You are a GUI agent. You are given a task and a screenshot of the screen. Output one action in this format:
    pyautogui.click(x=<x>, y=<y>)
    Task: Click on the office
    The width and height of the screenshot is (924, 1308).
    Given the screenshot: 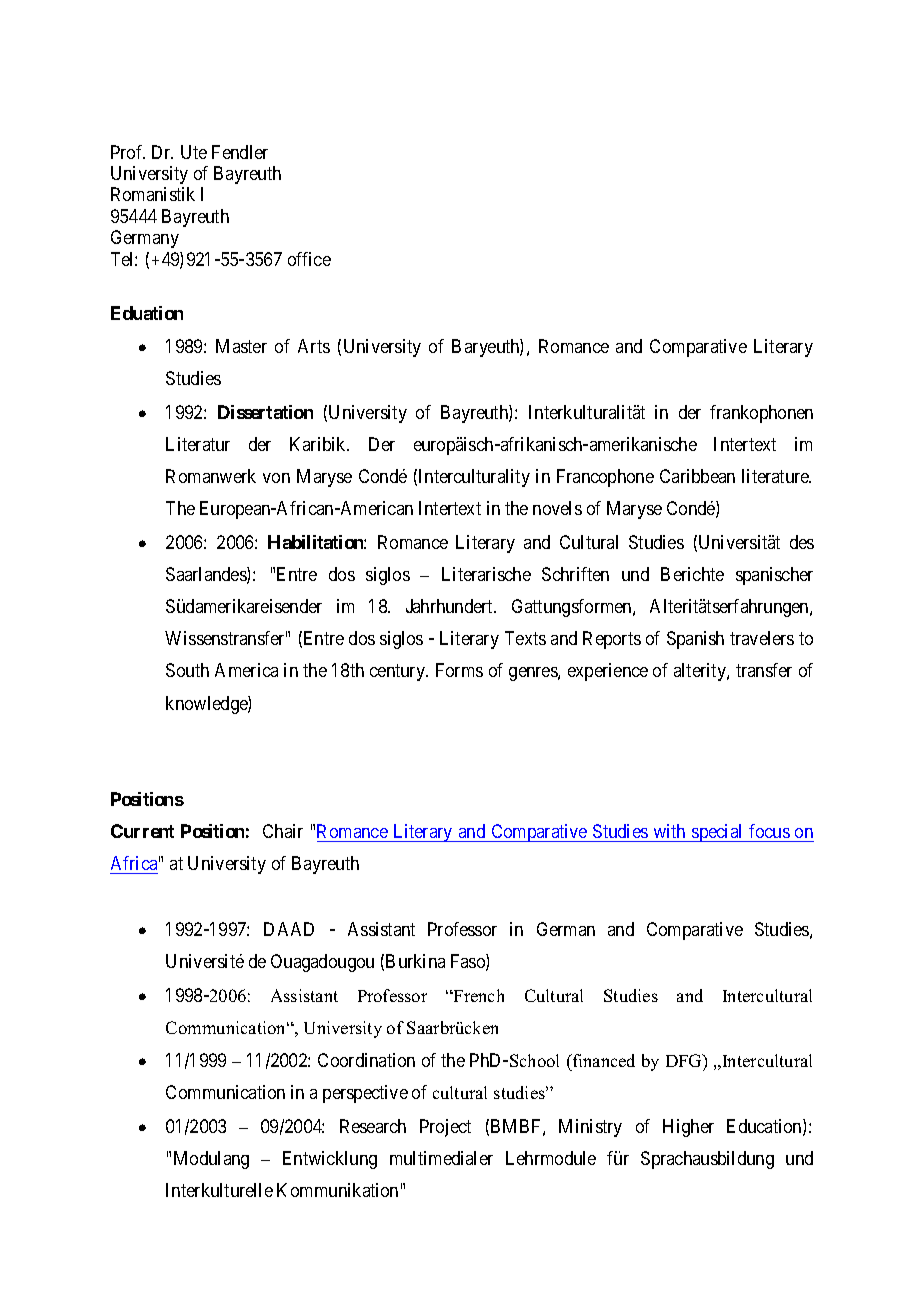 What is the action you would take?
    pyautogui.click(x=309, y=259)
